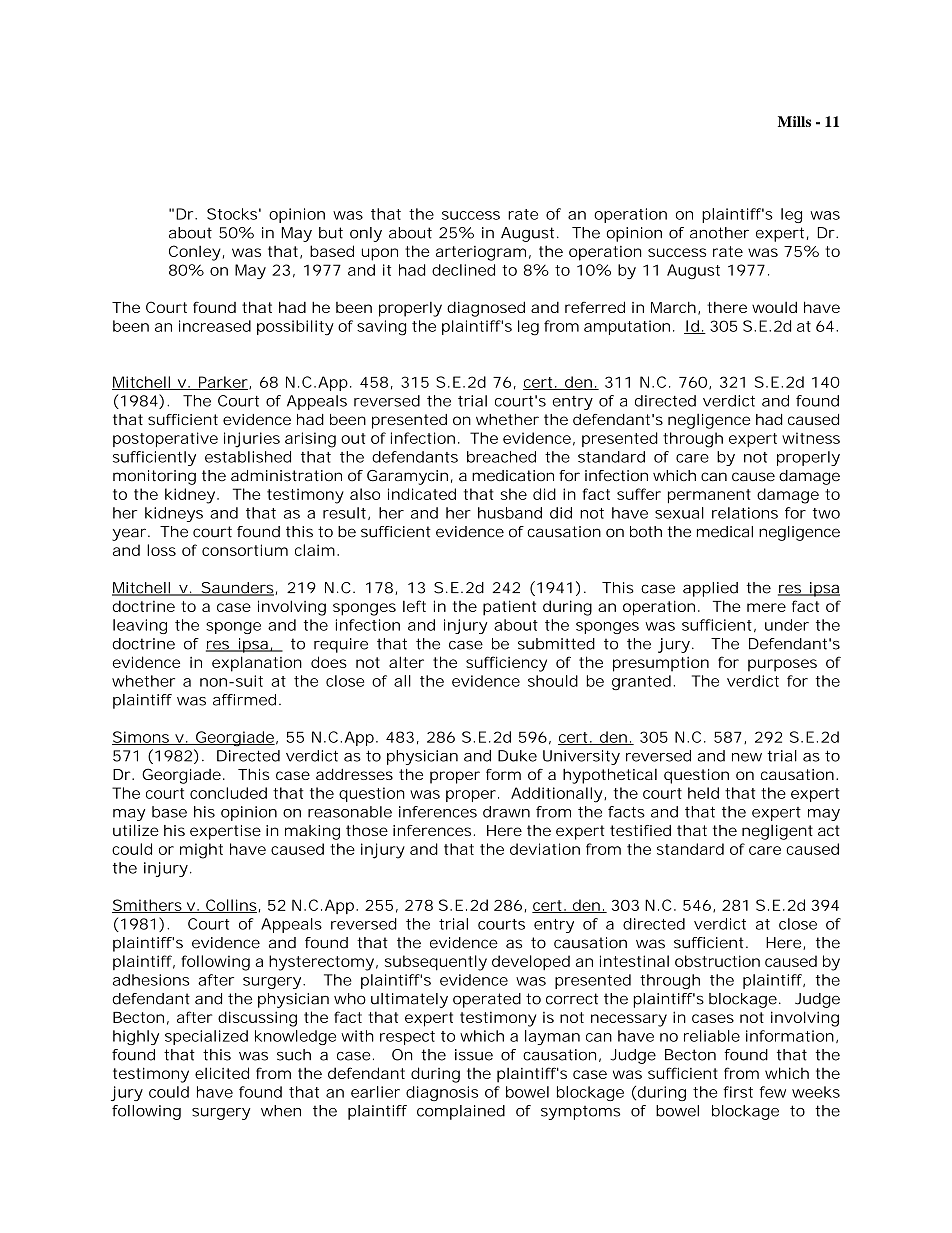 The height and width of the image is (1233, 952). Describe the element at coordinates (140, 626) in the image. I see `leaving` at that location.
